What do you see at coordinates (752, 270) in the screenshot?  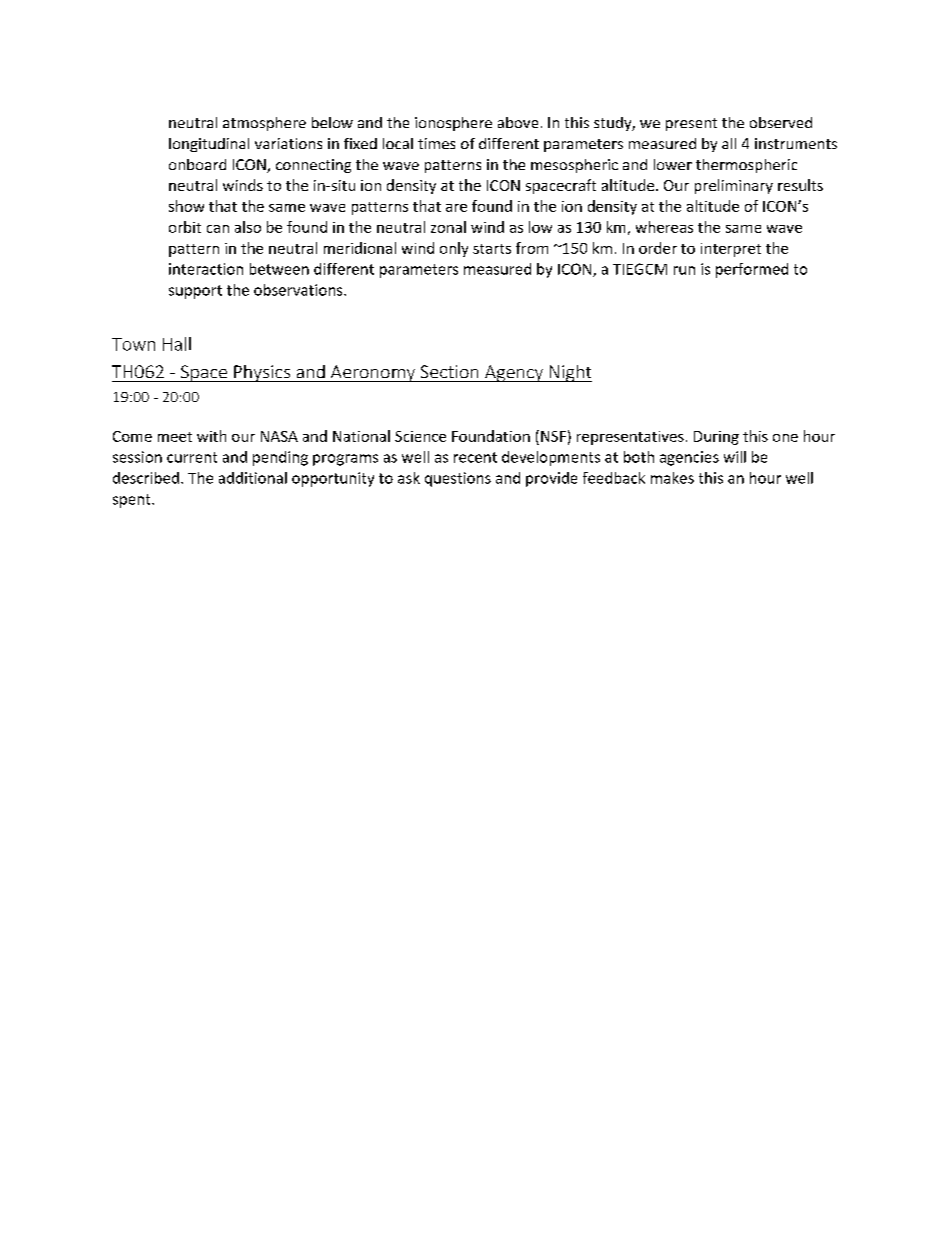 I see `performed` at bounding box center [752, 270].
